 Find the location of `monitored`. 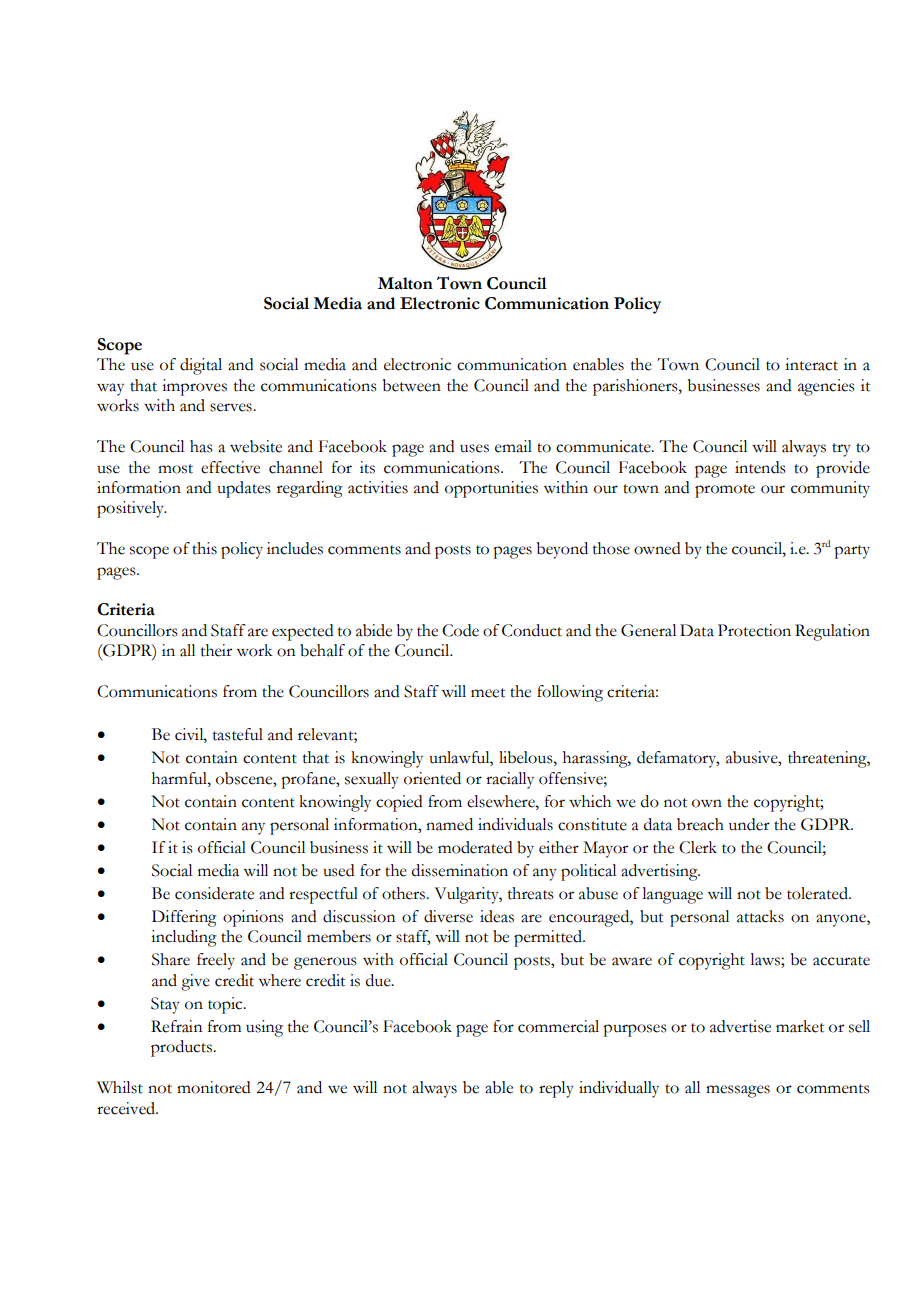

monitored is located at coordinates (214, 1087).
